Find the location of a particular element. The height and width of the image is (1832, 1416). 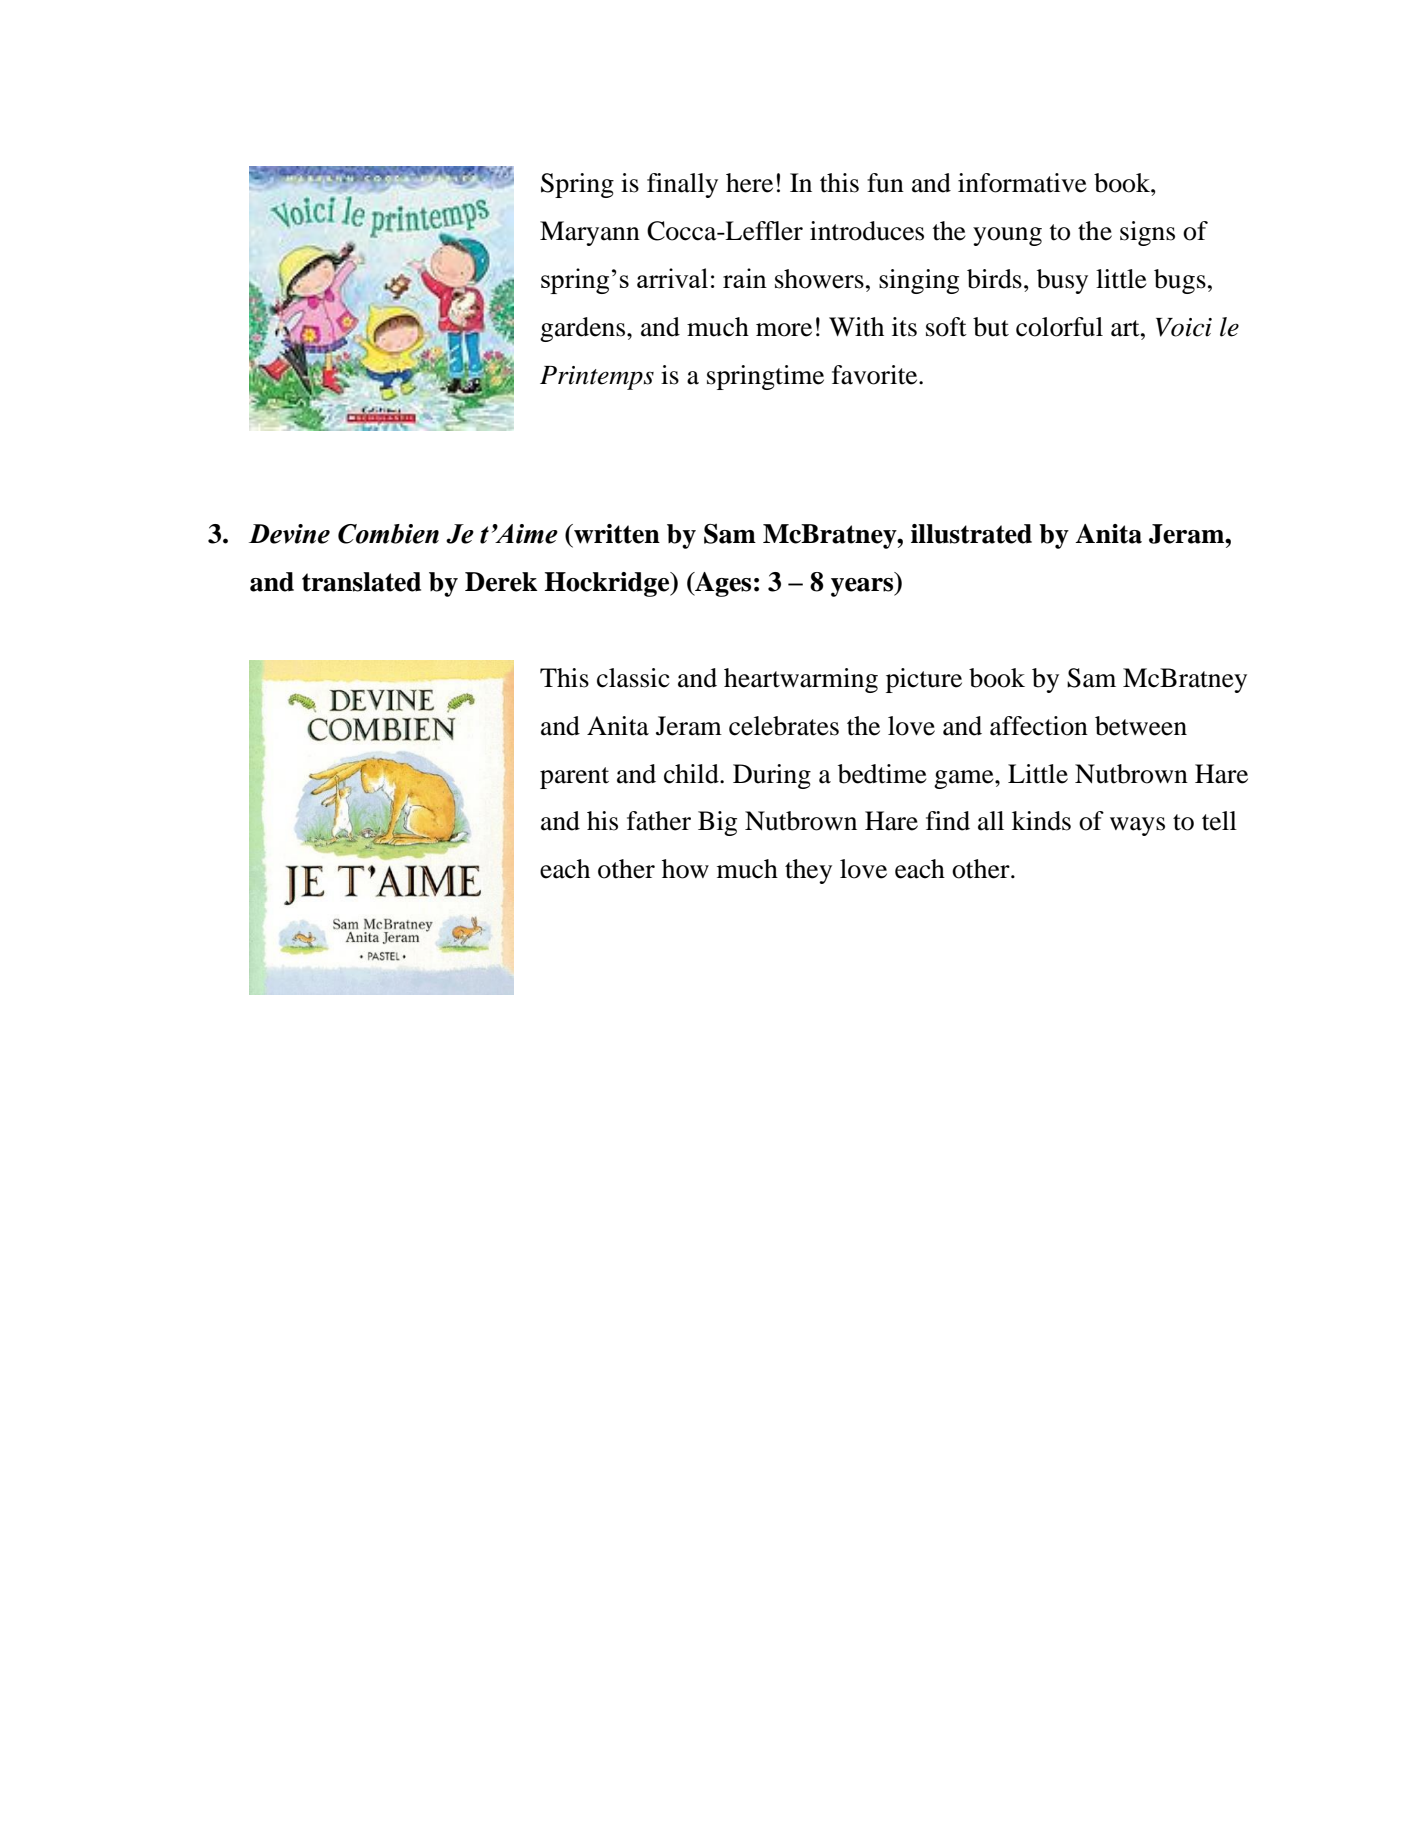

parent is located at coordinates (574, 778).
